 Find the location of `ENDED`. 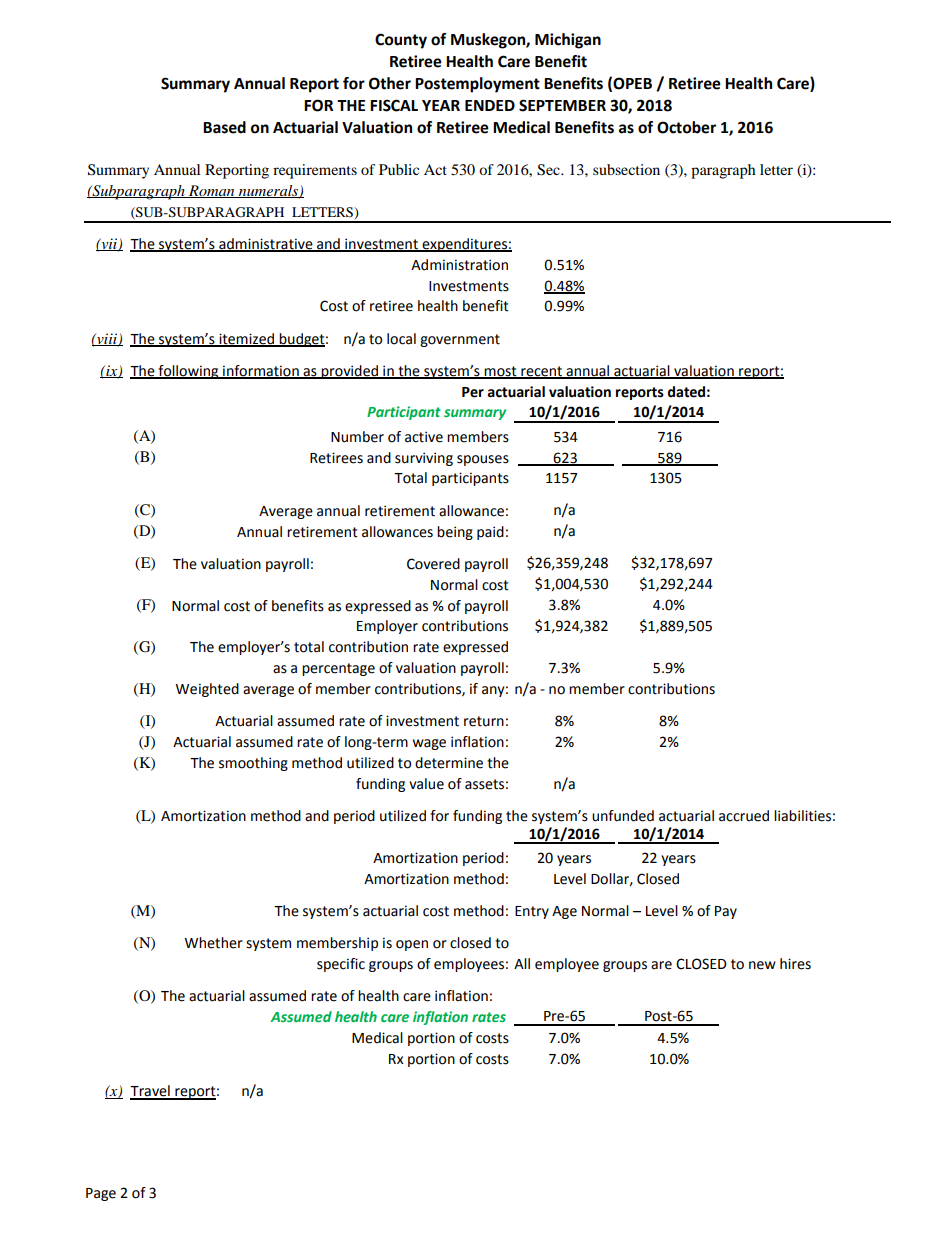

ENDED is located at coordinates (490, 105).
